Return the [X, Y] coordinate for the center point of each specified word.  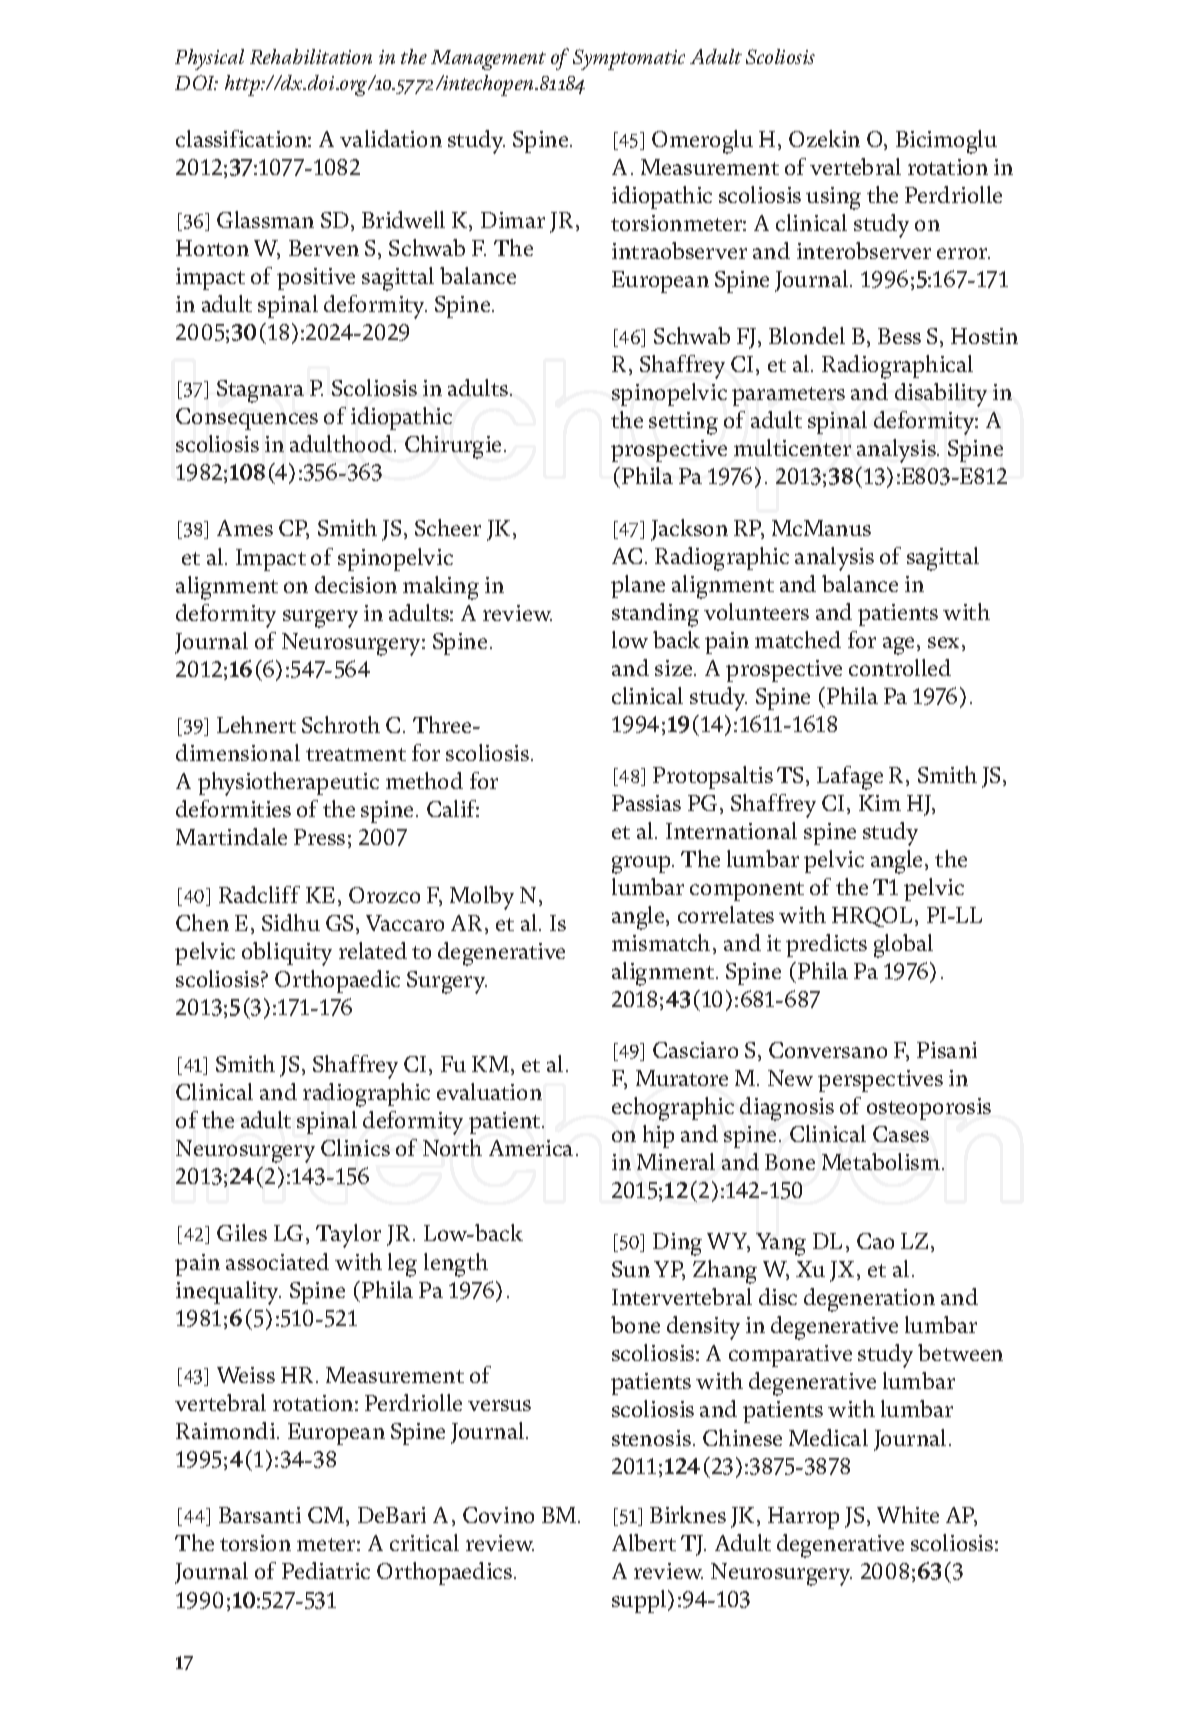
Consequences [247, 419]
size [675, 668]
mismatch [661, 942]
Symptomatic [629, 59]
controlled [900, 667]
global [903, 946]
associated [277, 1261]
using [833, 198]
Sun [631, 1269]
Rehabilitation [311, 56]
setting [683, 423]
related [373, 950]
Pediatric [326, 1570]
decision [356, 584]
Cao [875, 1241]
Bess [899, 336]
